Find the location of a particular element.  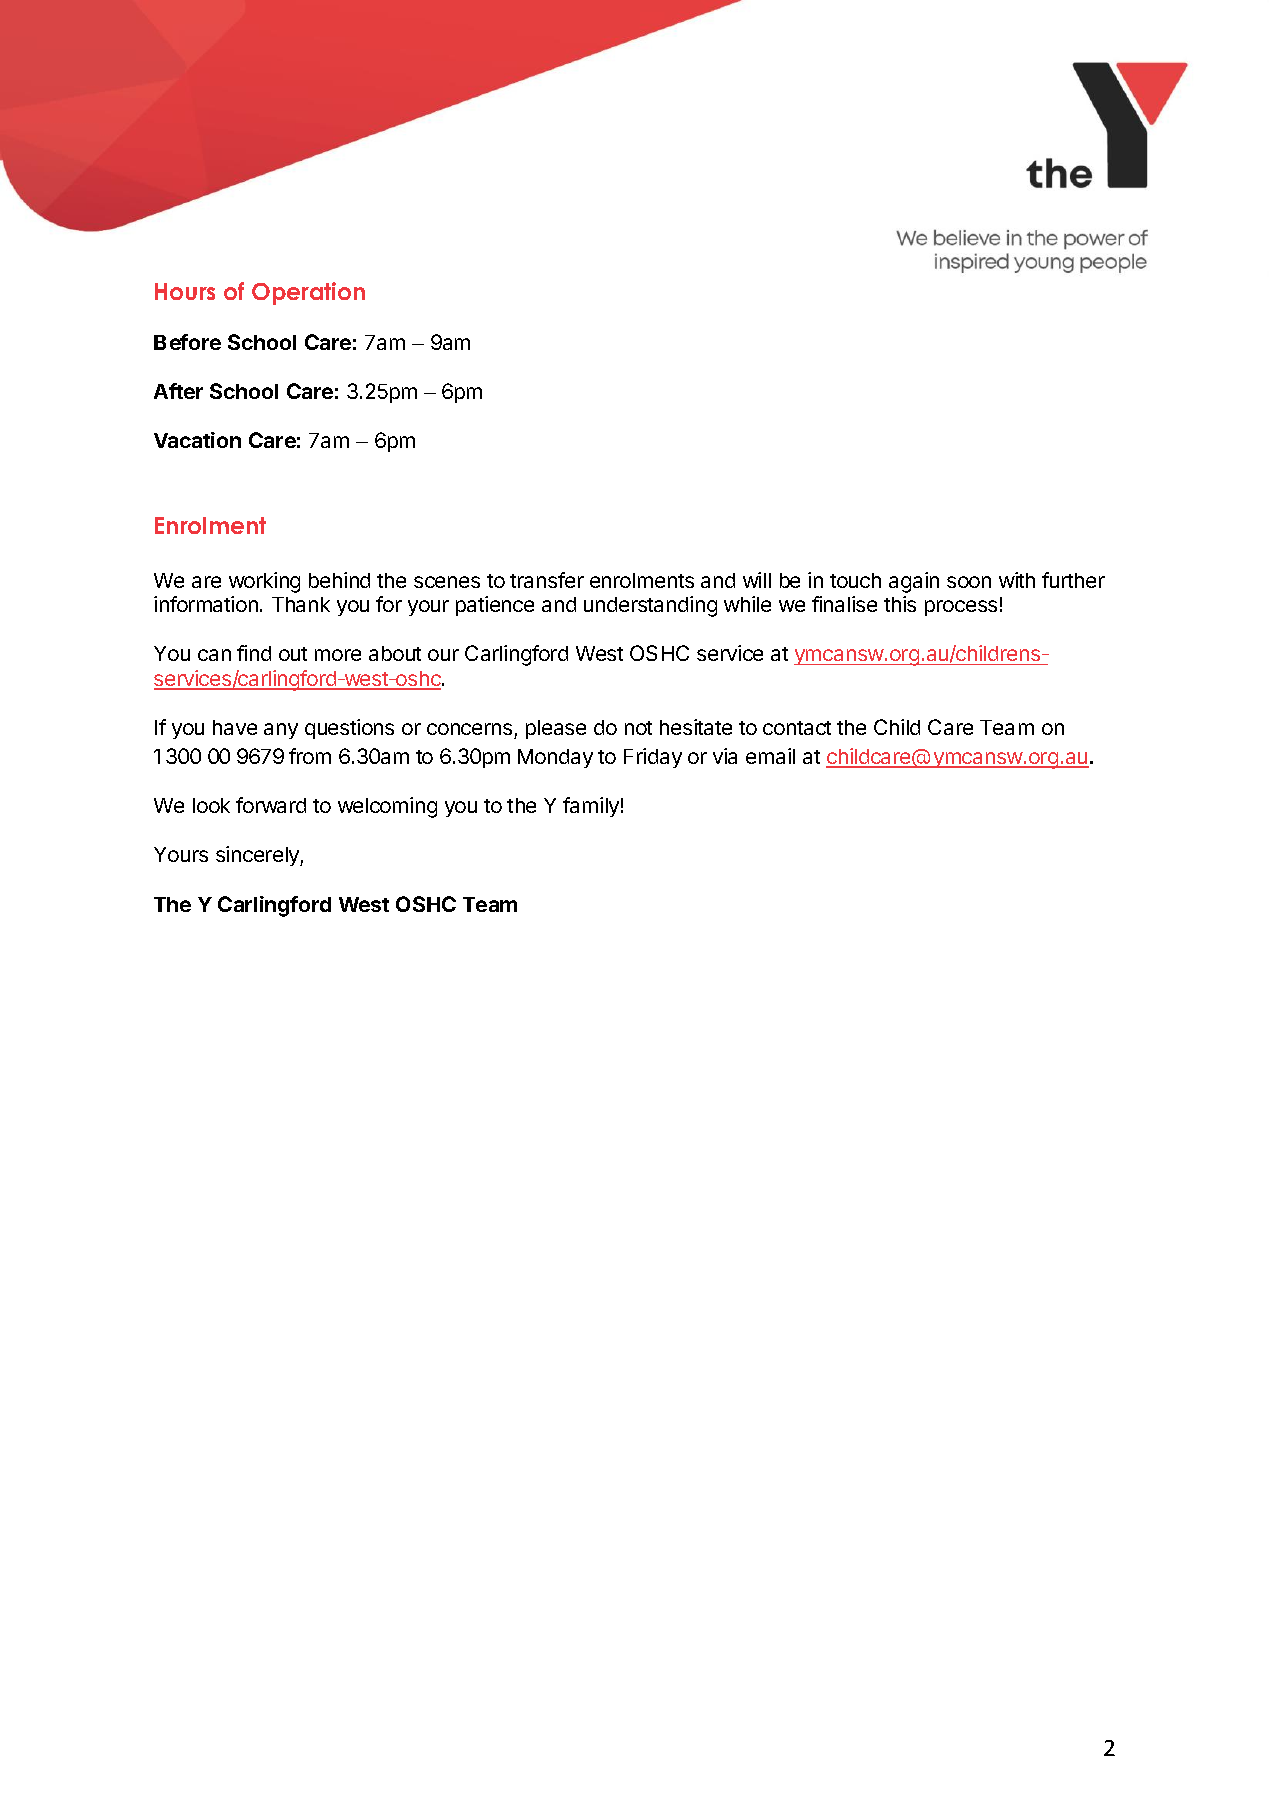

Hours is located at coordinates (185, 291).
